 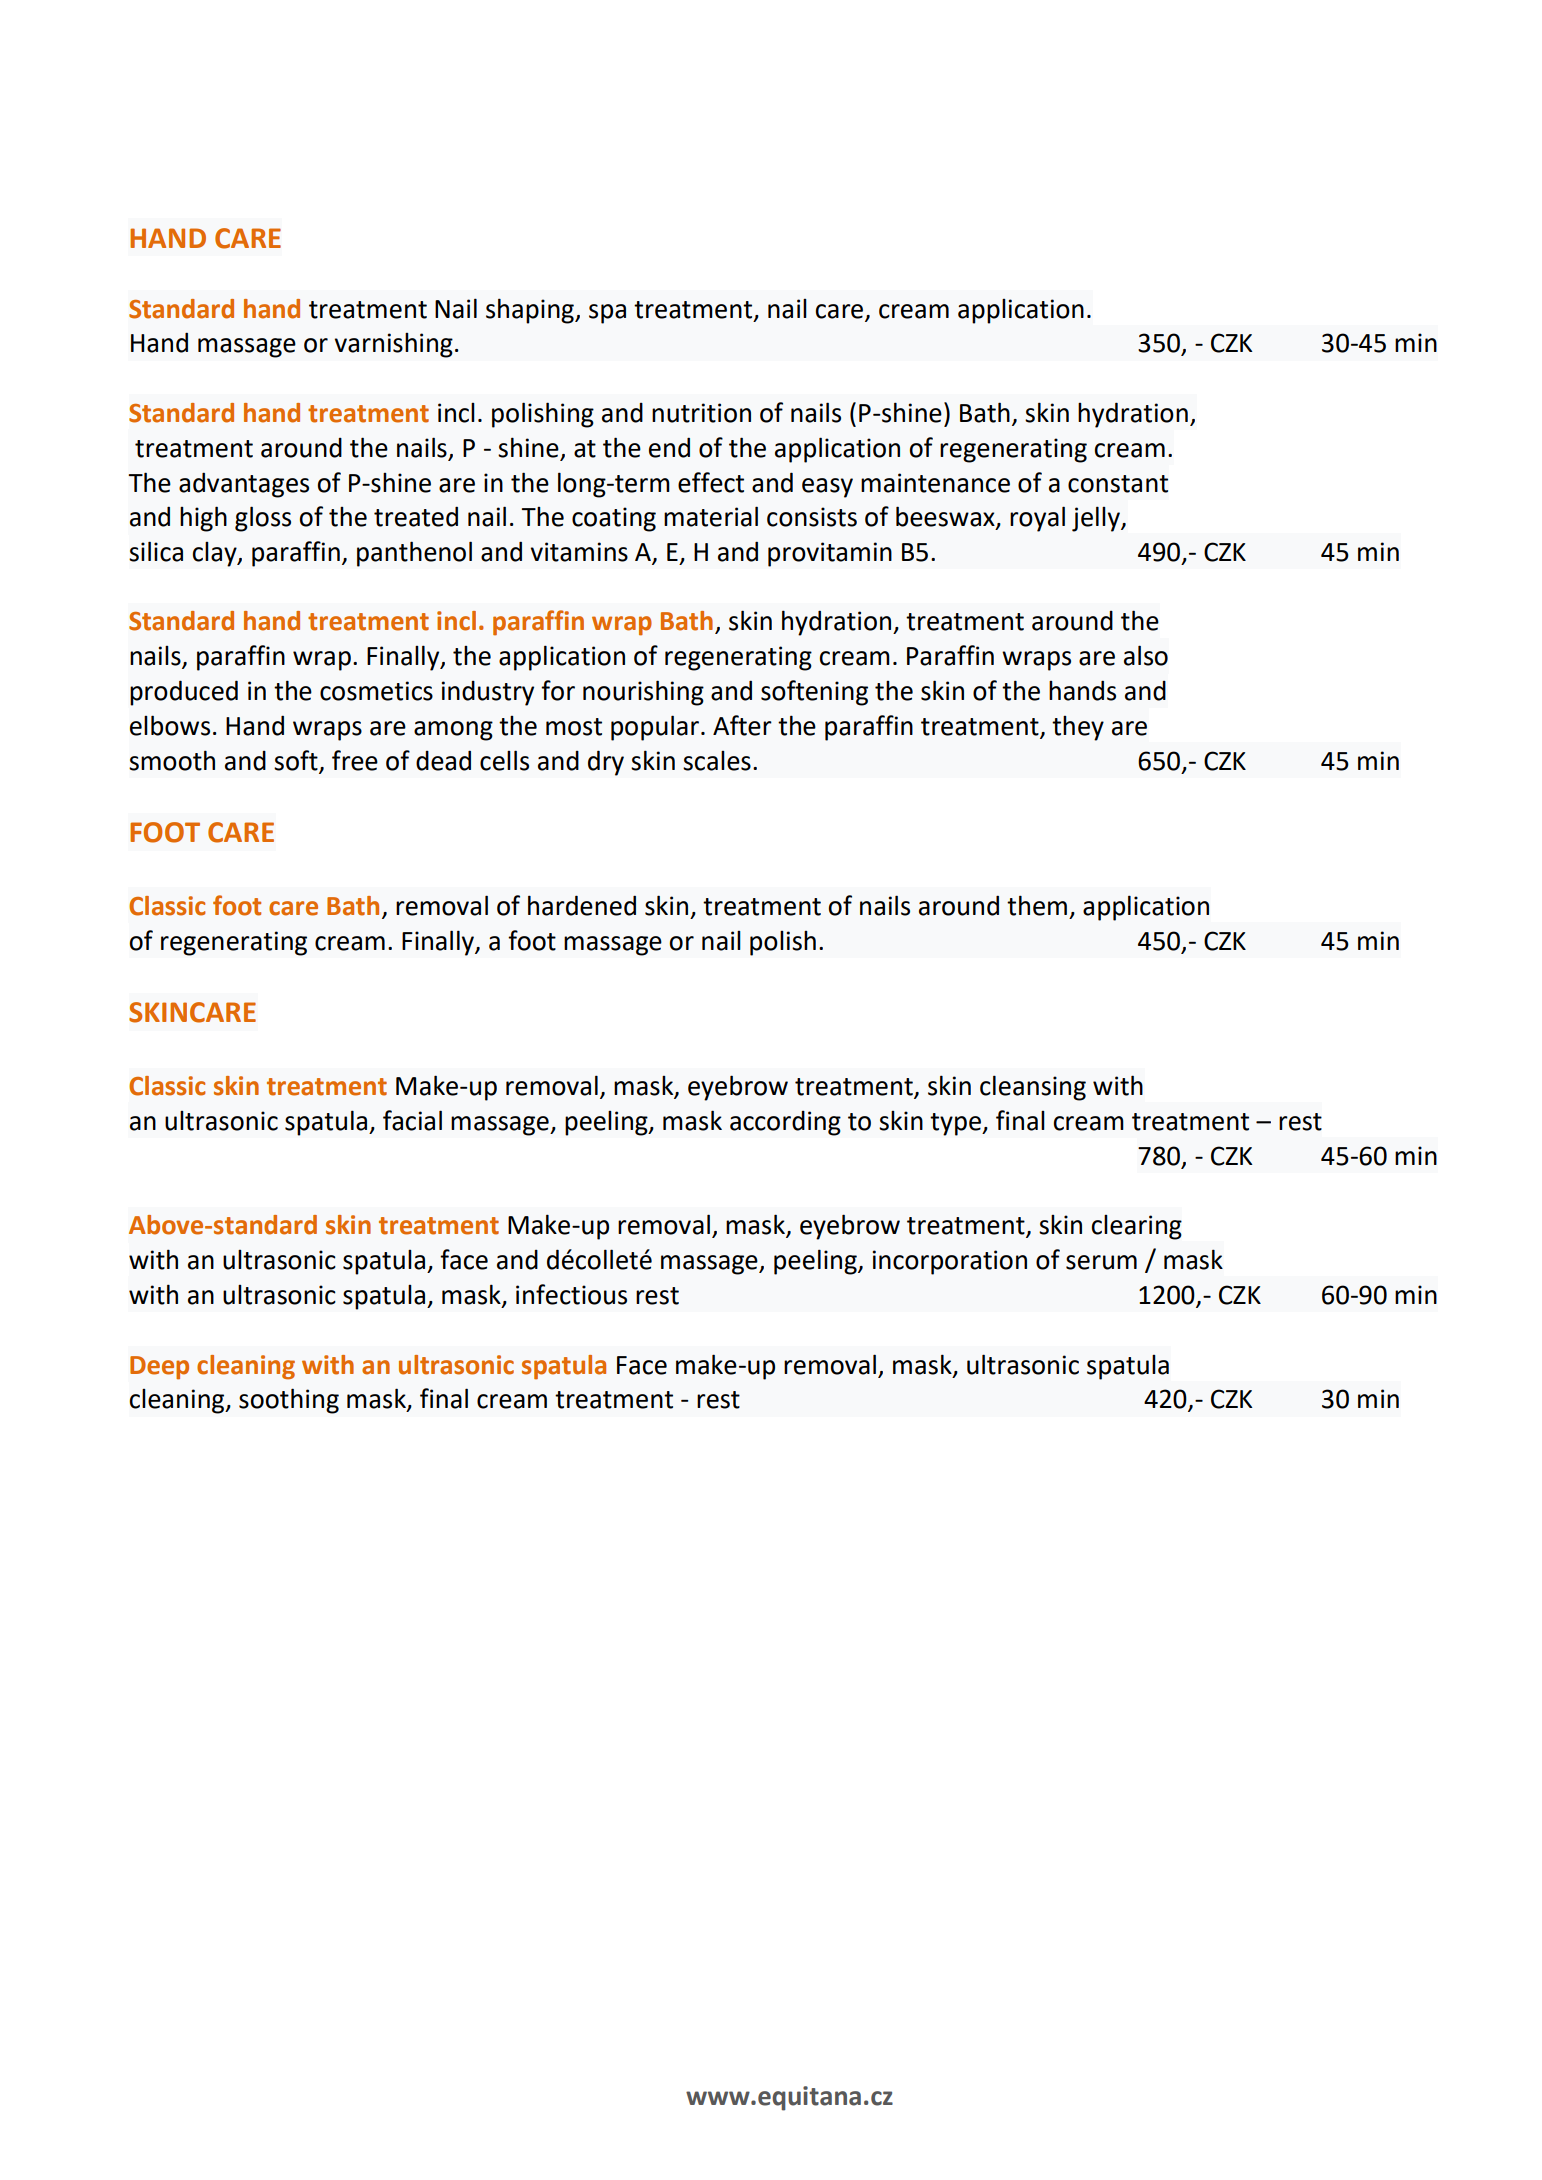 What do you see at coordinates (531, 311) in the page?
I see `shaping` at bounding box center [531, 311].
